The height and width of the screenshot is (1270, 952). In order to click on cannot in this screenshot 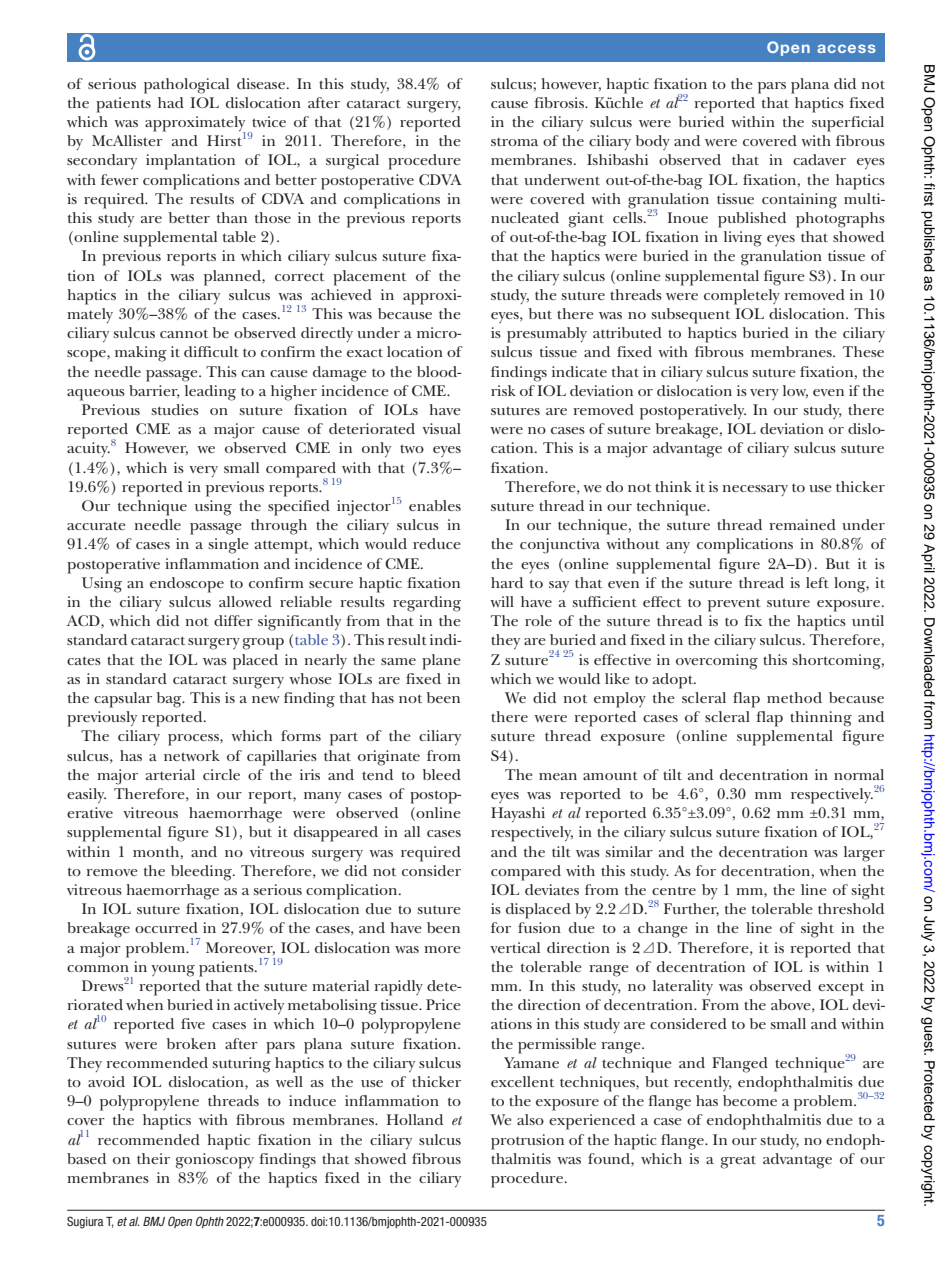, I will do `click(184, 333)`.
